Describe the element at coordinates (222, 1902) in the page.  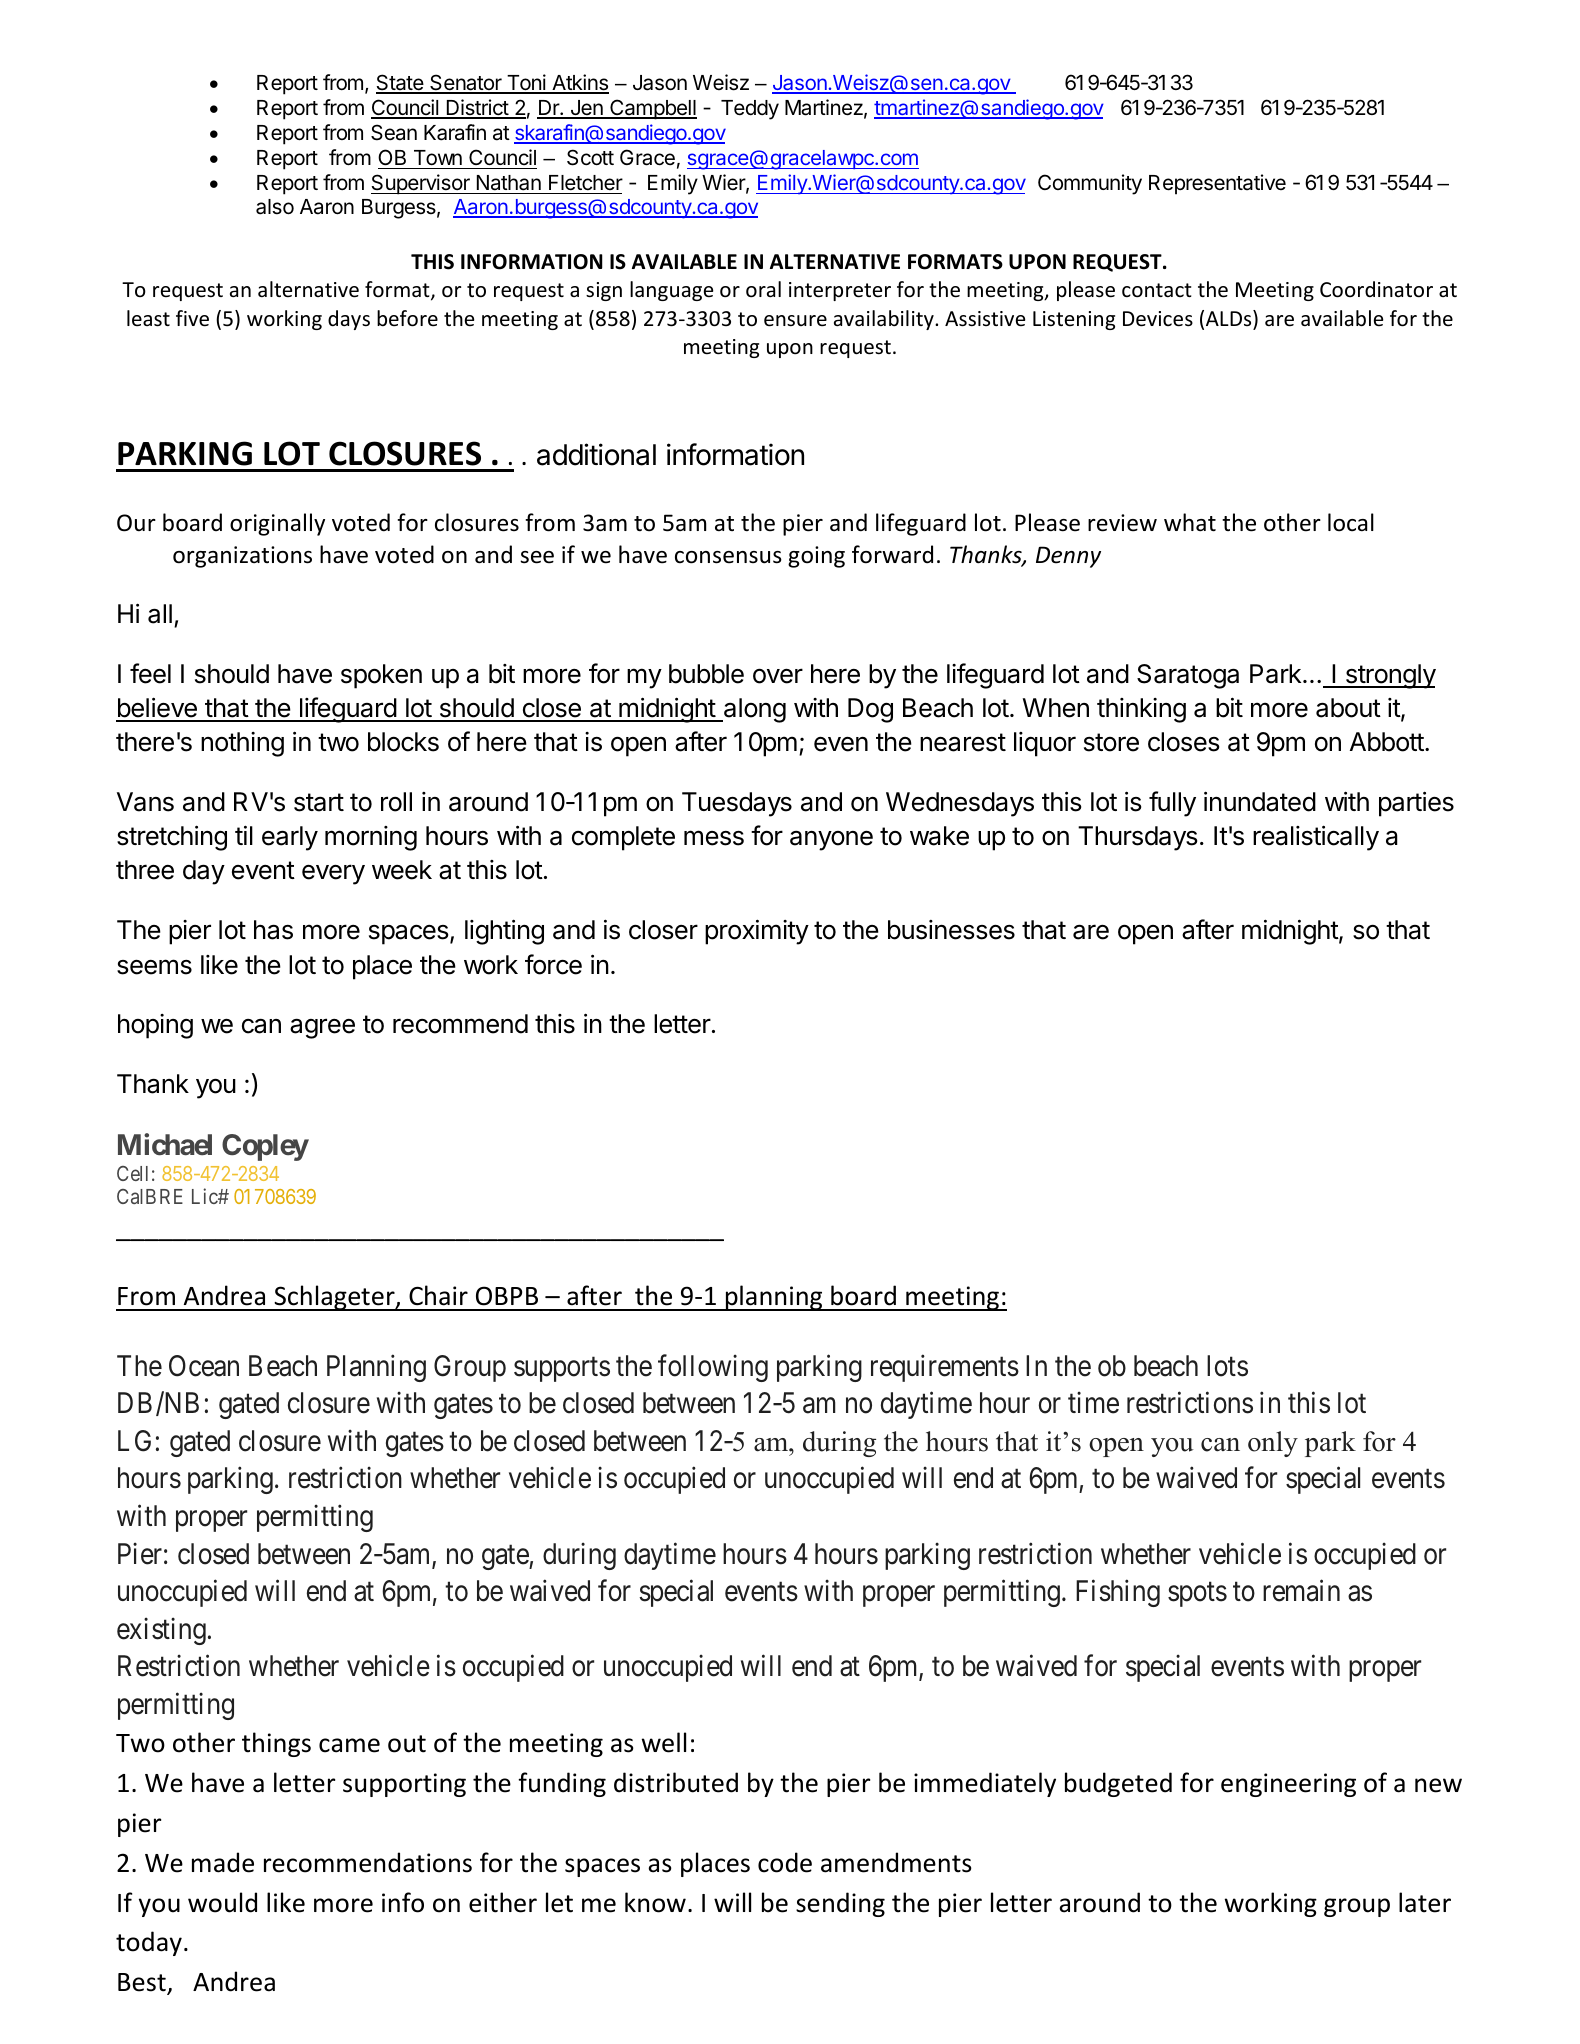
I see `would` at that location.
